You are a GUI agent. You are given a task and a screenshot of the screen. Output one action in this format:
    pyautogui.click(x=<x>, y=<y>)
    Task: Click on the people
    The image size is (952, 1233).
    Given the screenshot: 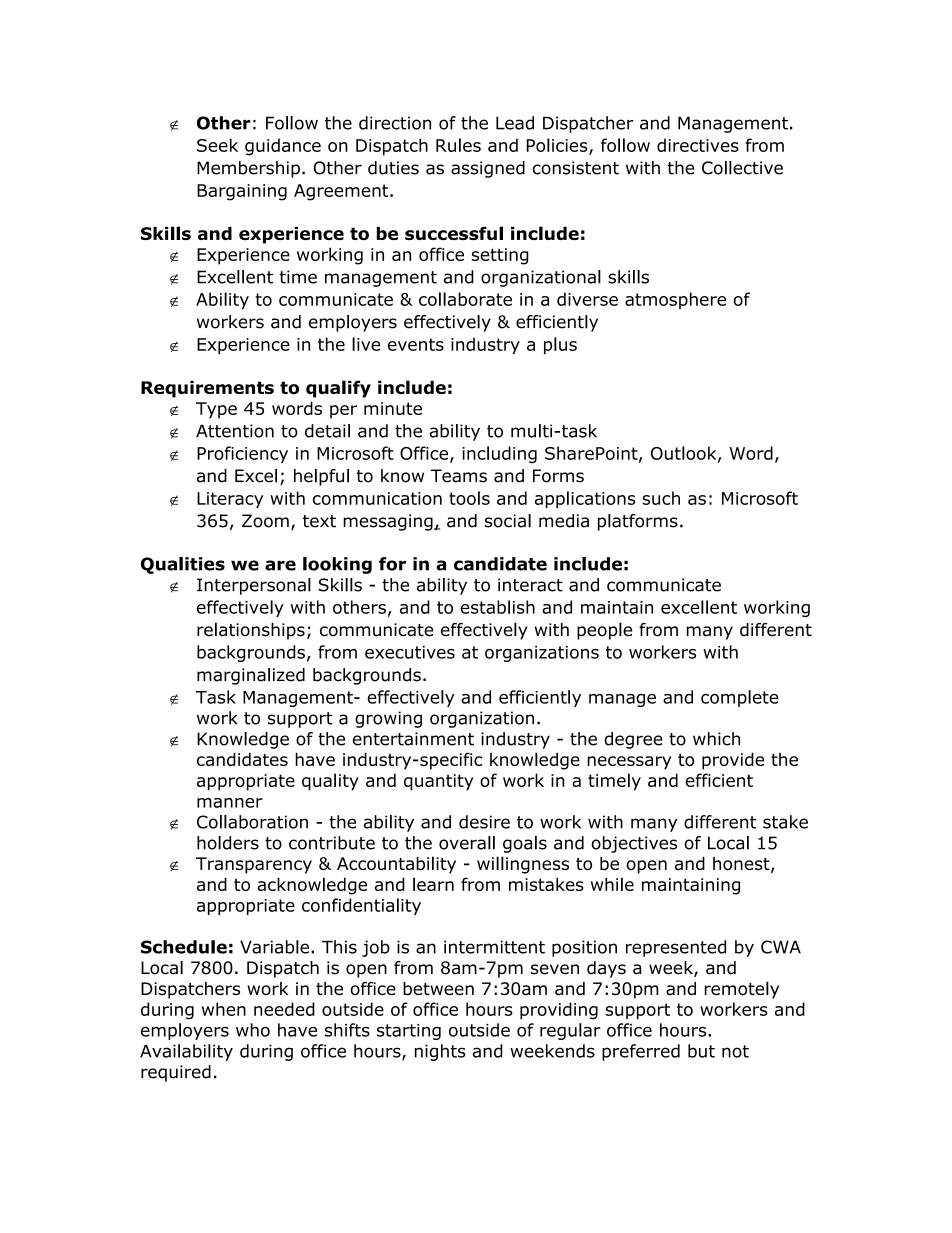 What is the action you would take?
    pyautogui.click(x=604, y=631)
